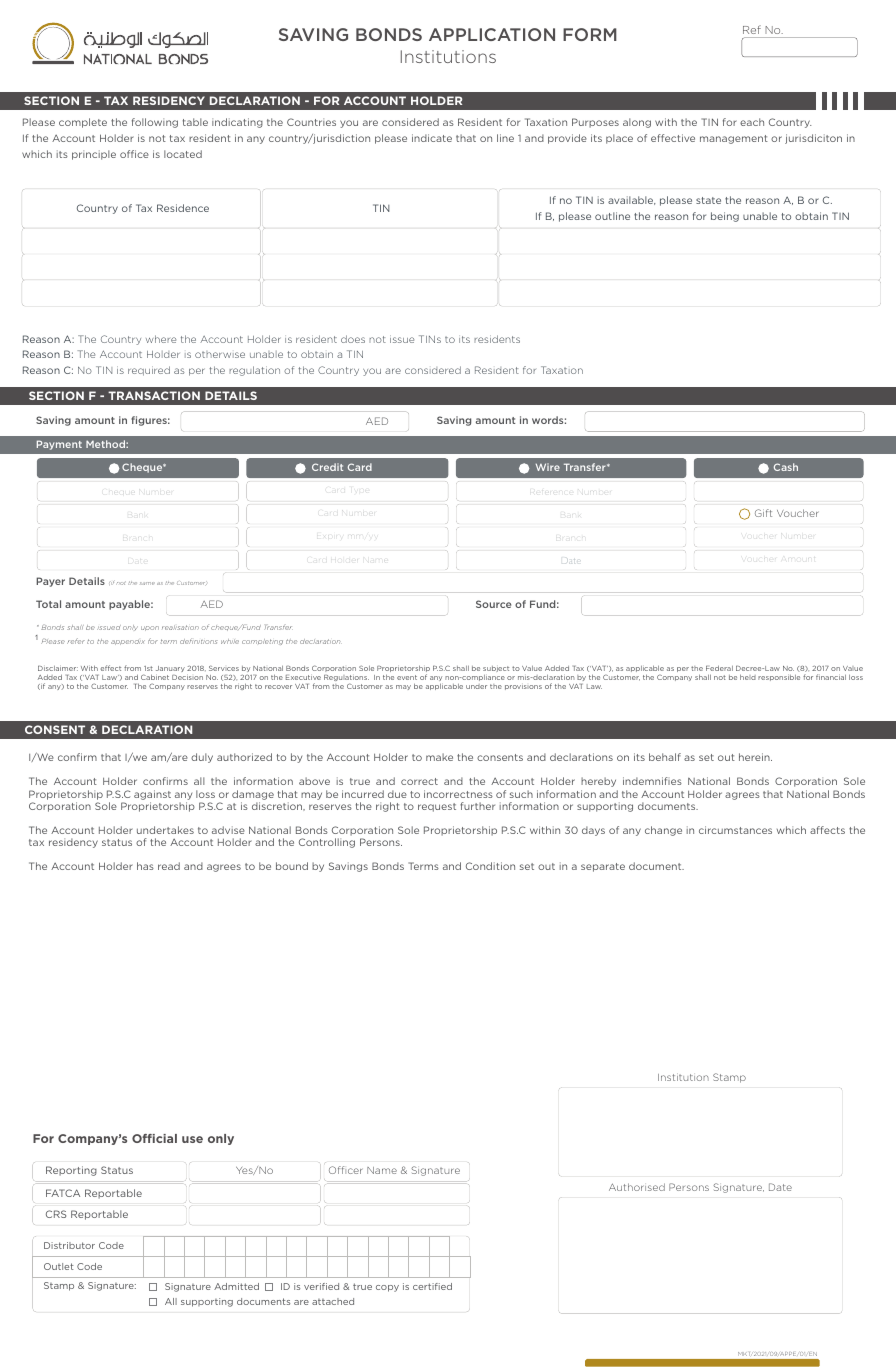  What do you see at coordinates (432, 1286) in the screenshot?
I see `certified` at bounding box center [432, 1286].
